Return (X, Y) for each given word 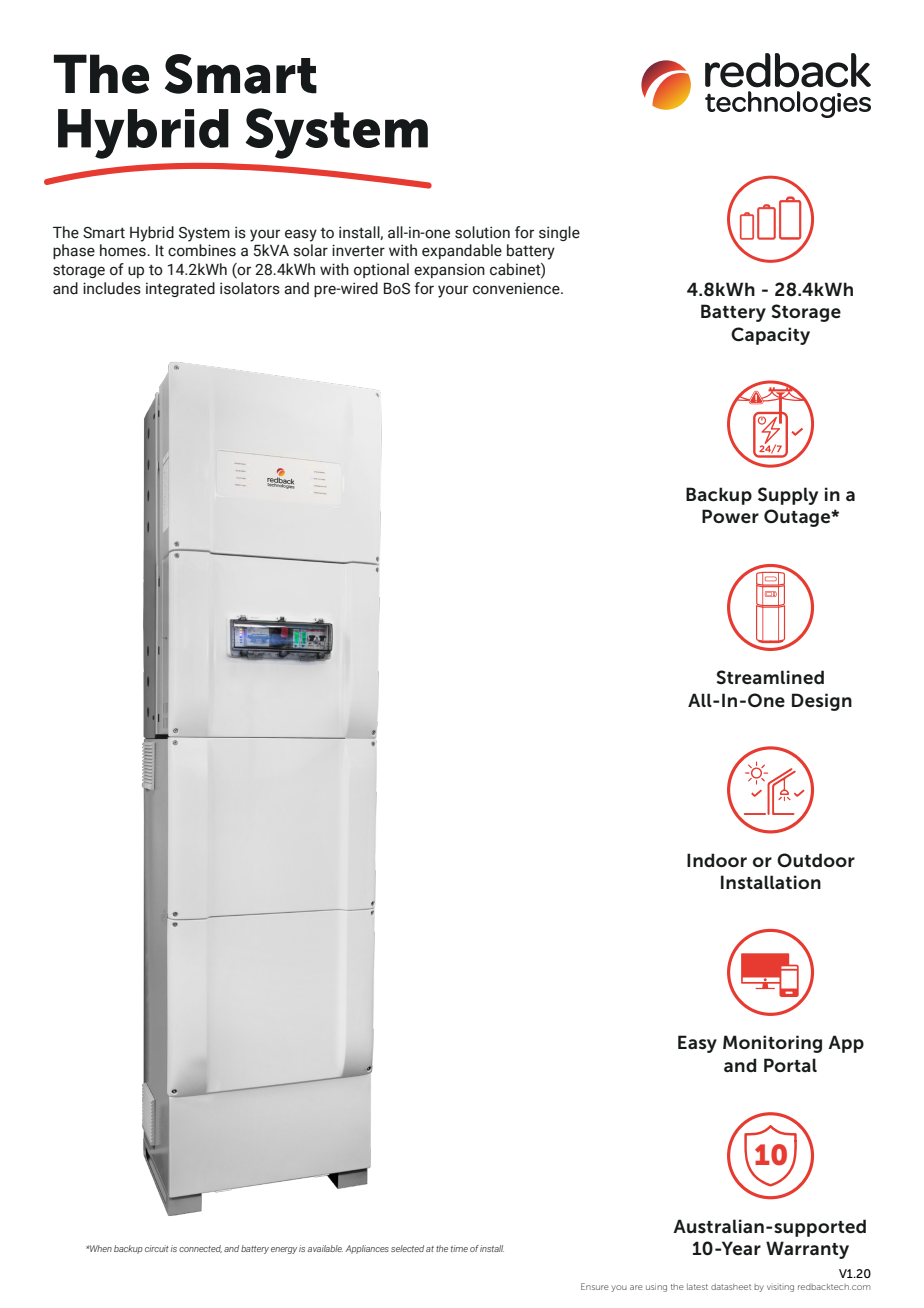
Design (822, 702)
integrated (180, 289)
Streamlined (770, 677)
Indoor (717, 860)
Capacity (770, 336)
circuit (157, 1248)
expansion (449, 271)
